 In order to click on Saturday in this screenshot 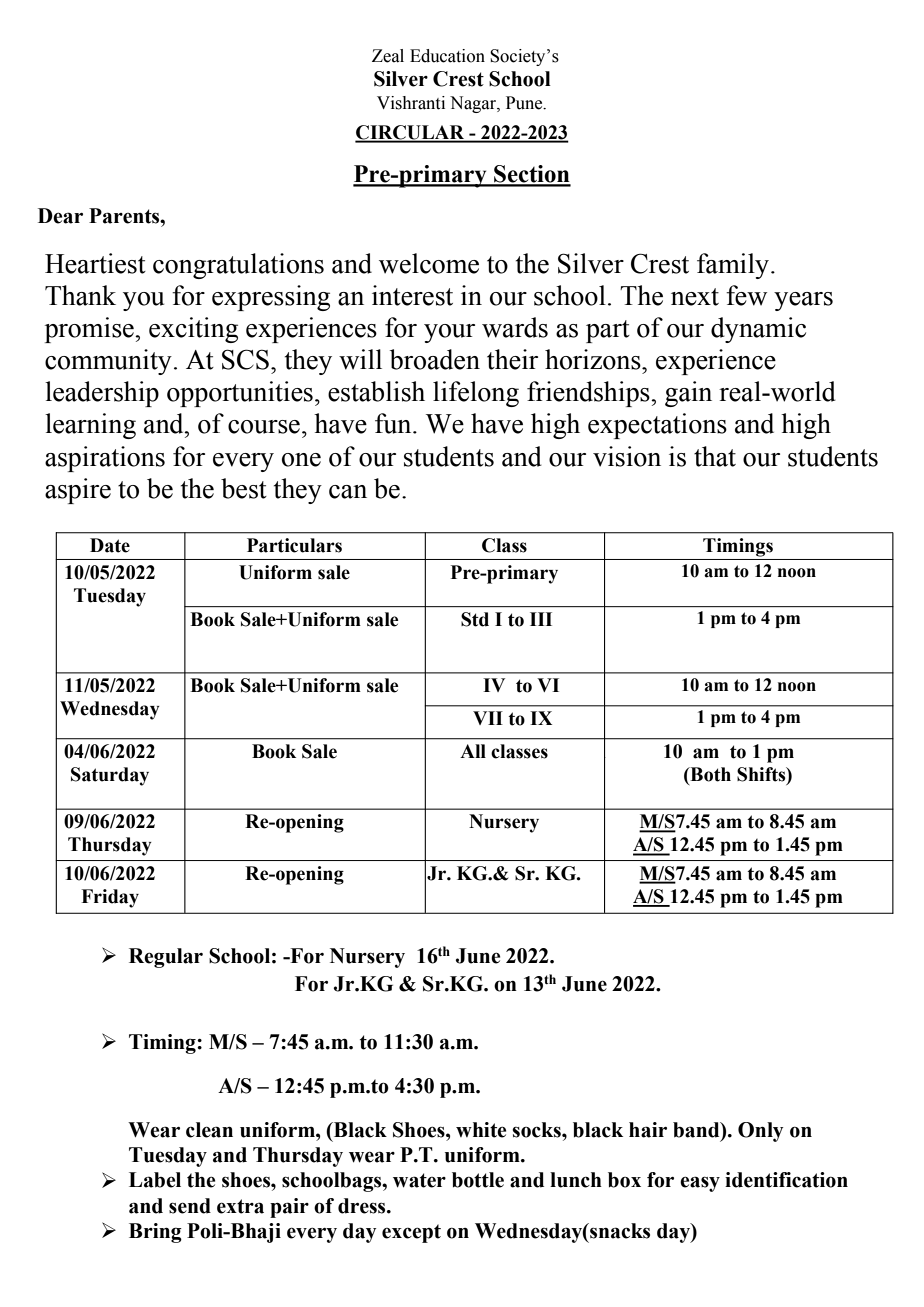, I will do `click(110, 776)`.
